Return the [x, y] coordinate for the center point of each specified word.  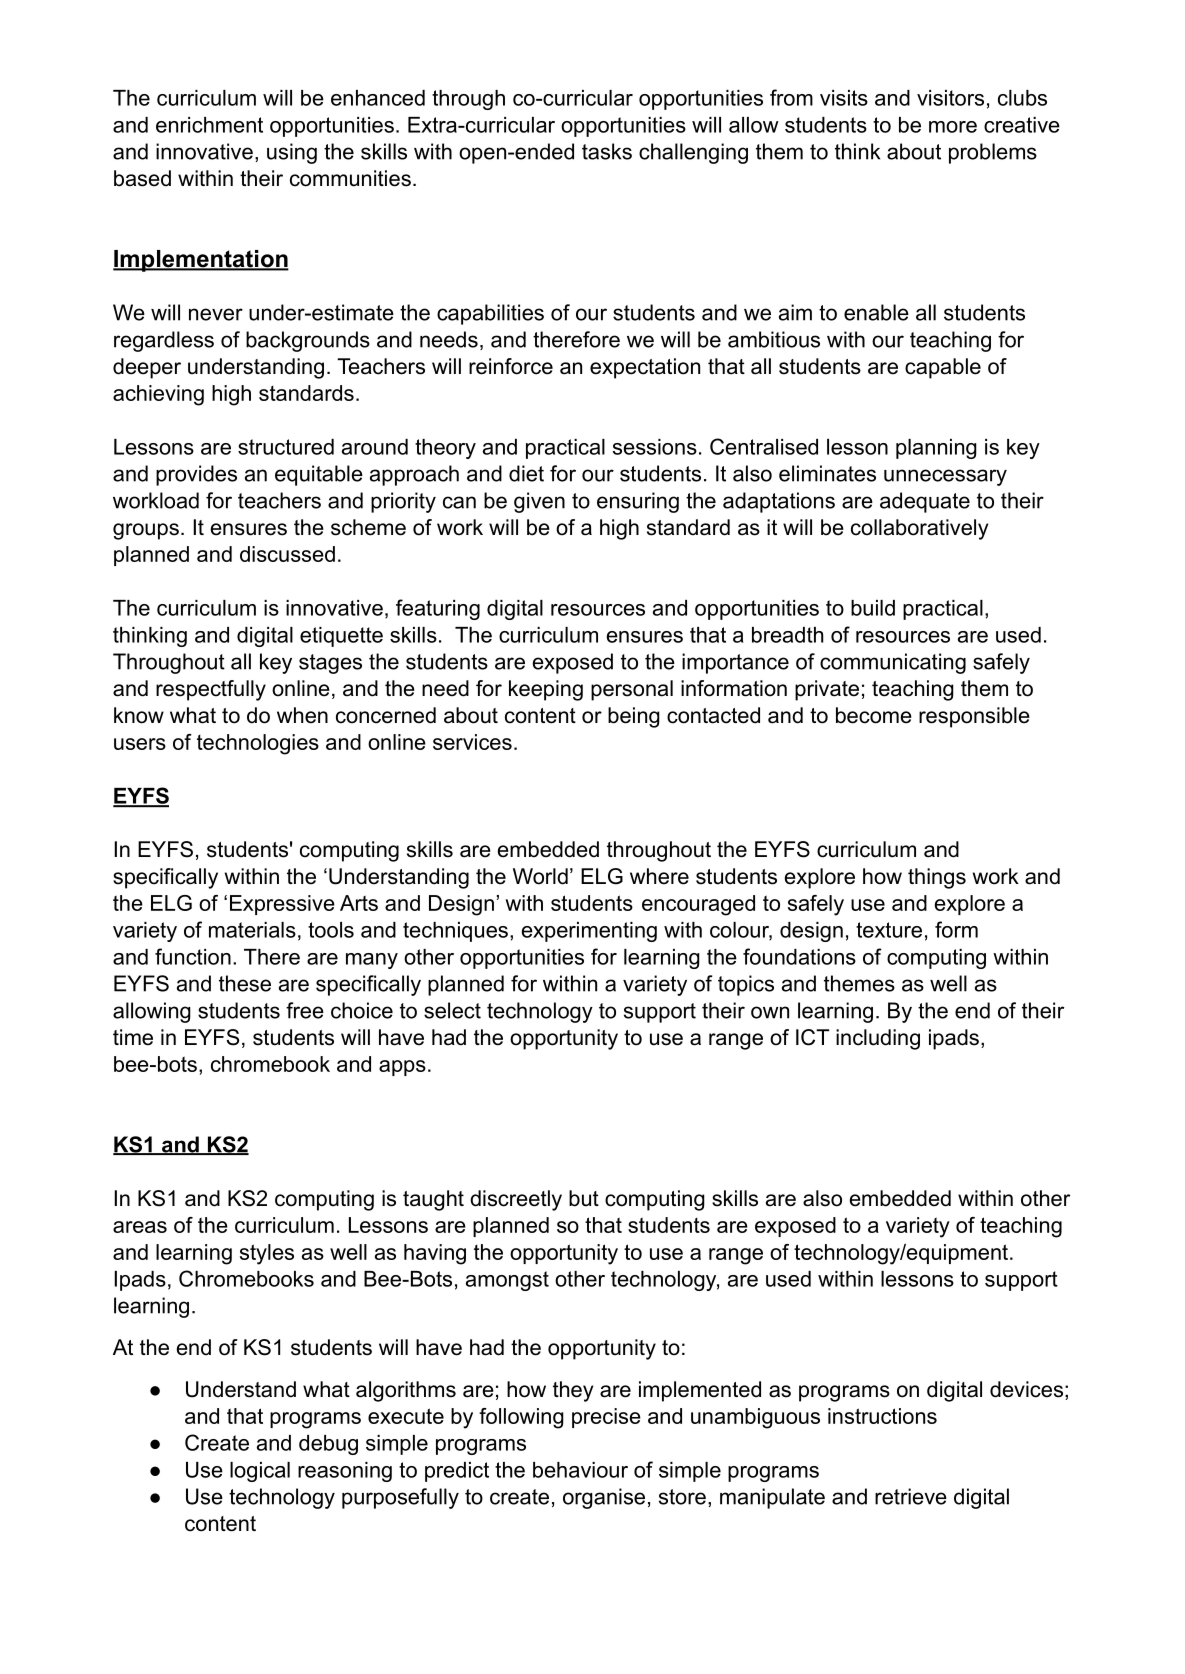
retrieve [911, 1496]
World [540, 876]
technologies [258, 744]
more [953, 127]
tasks [607, 151]
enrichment [209, 125]
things [937, 878]
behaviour [580, 1470]
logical [260, 1472]
